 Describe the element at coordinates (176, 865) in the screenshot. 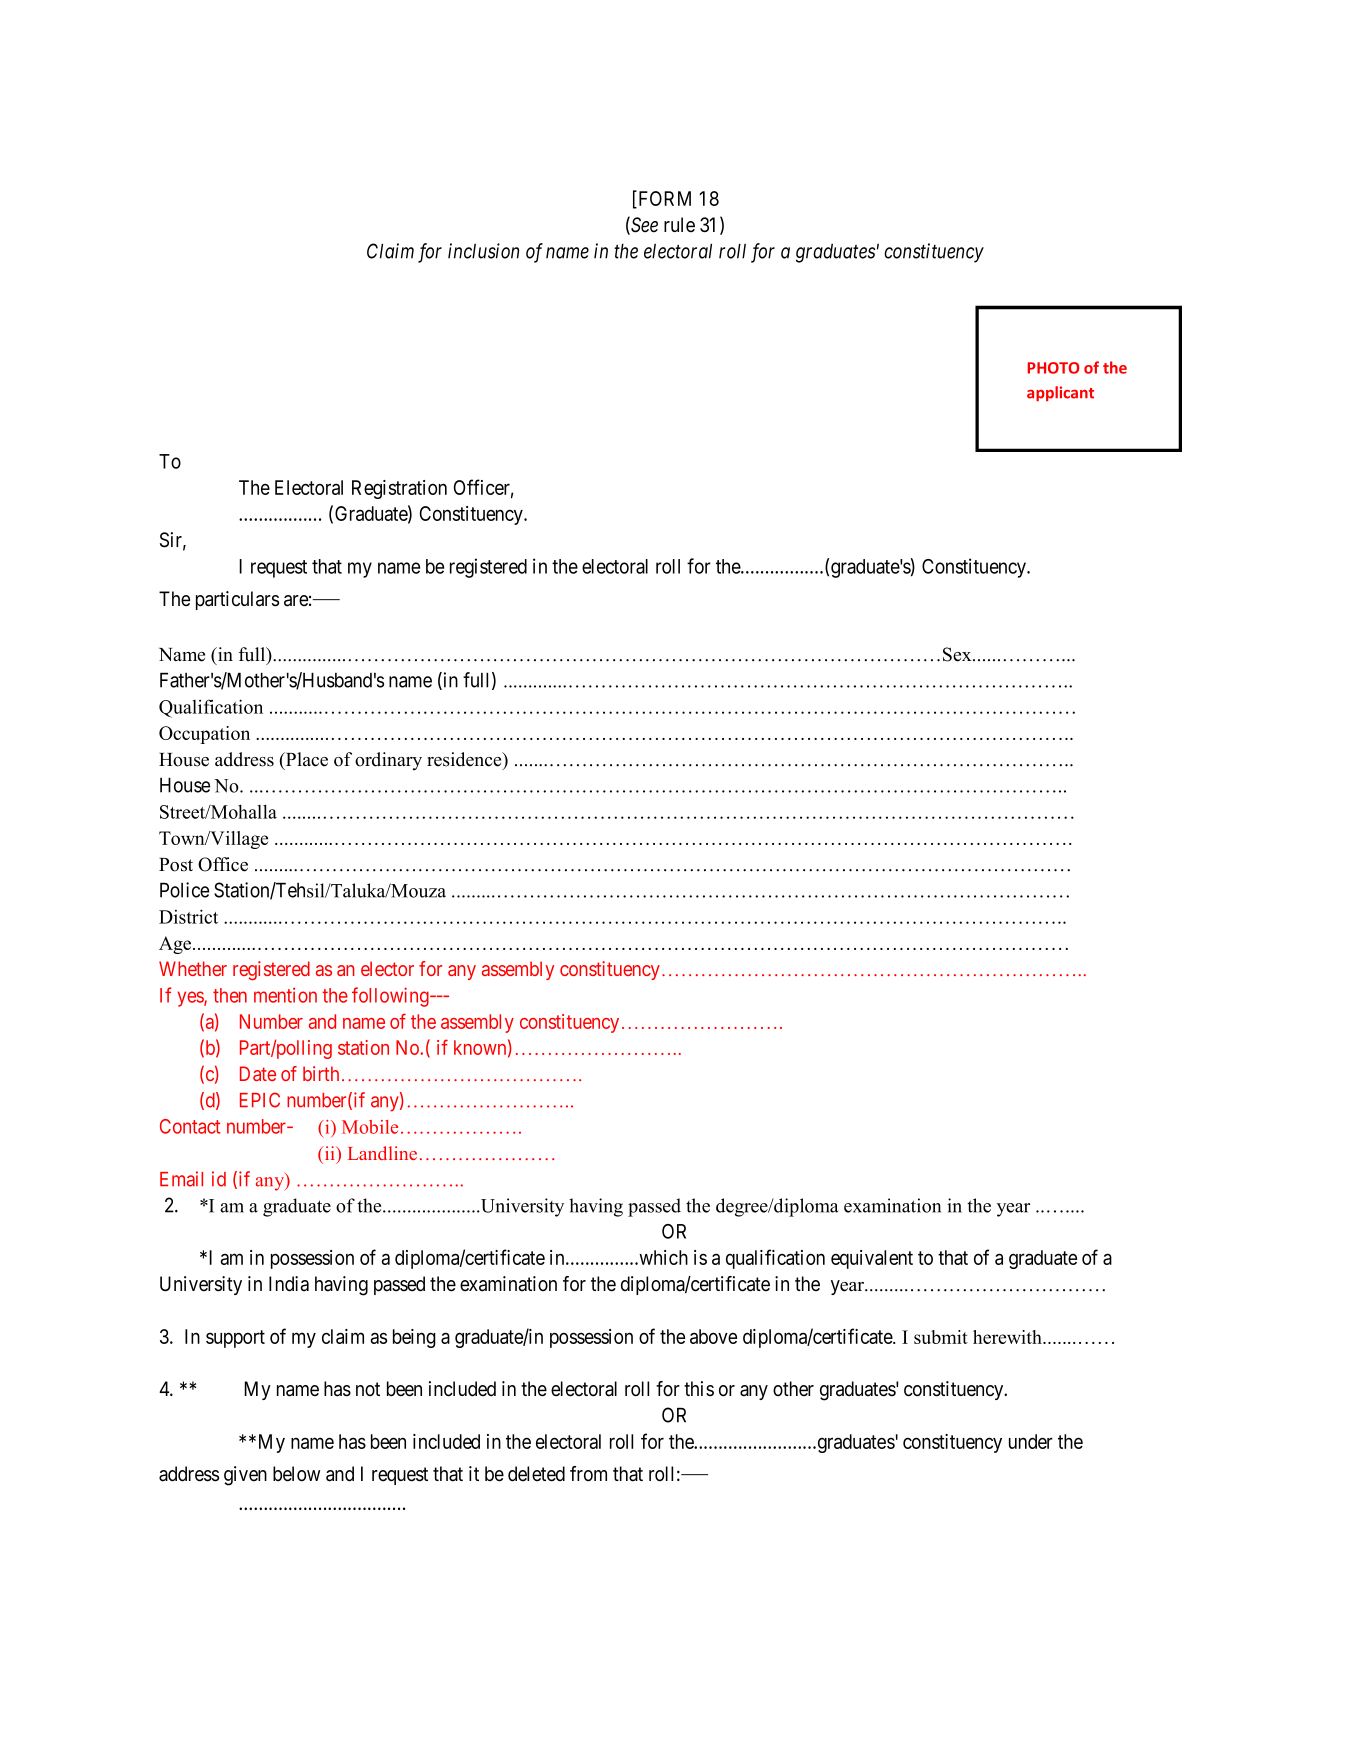

I see `Post` at that location.
